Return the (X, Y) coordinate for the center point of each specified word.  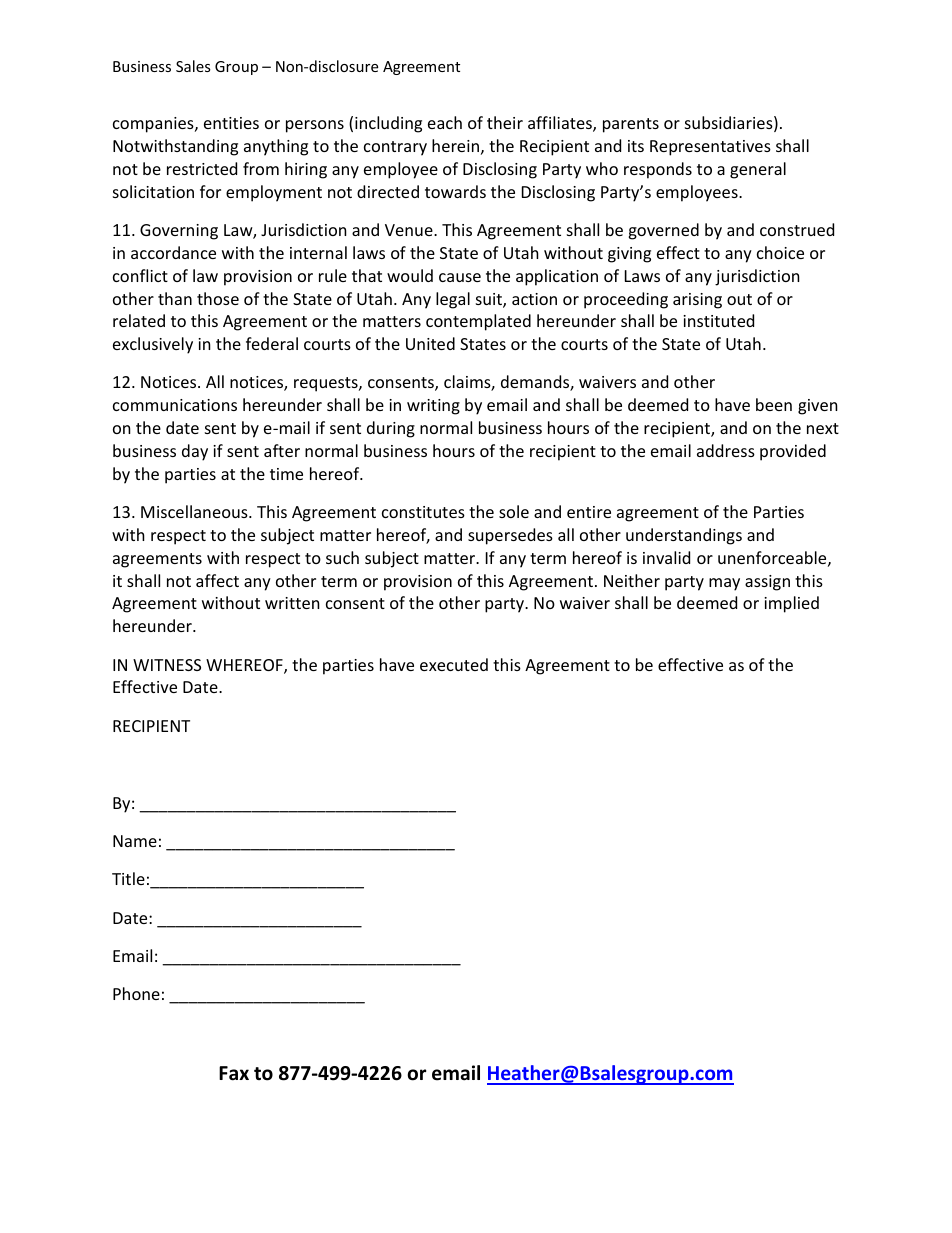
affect (217, 580)
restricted (202, 168)
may (724, 584)
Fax (234, 1073)
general (758, 170)
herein (455, 145)
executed (454, 664)
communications (175, 405)
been (774, 404)
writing (433, 407)
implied (791, 604)
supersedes (510, 536)
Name (135, 841)
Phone (136, 993)
